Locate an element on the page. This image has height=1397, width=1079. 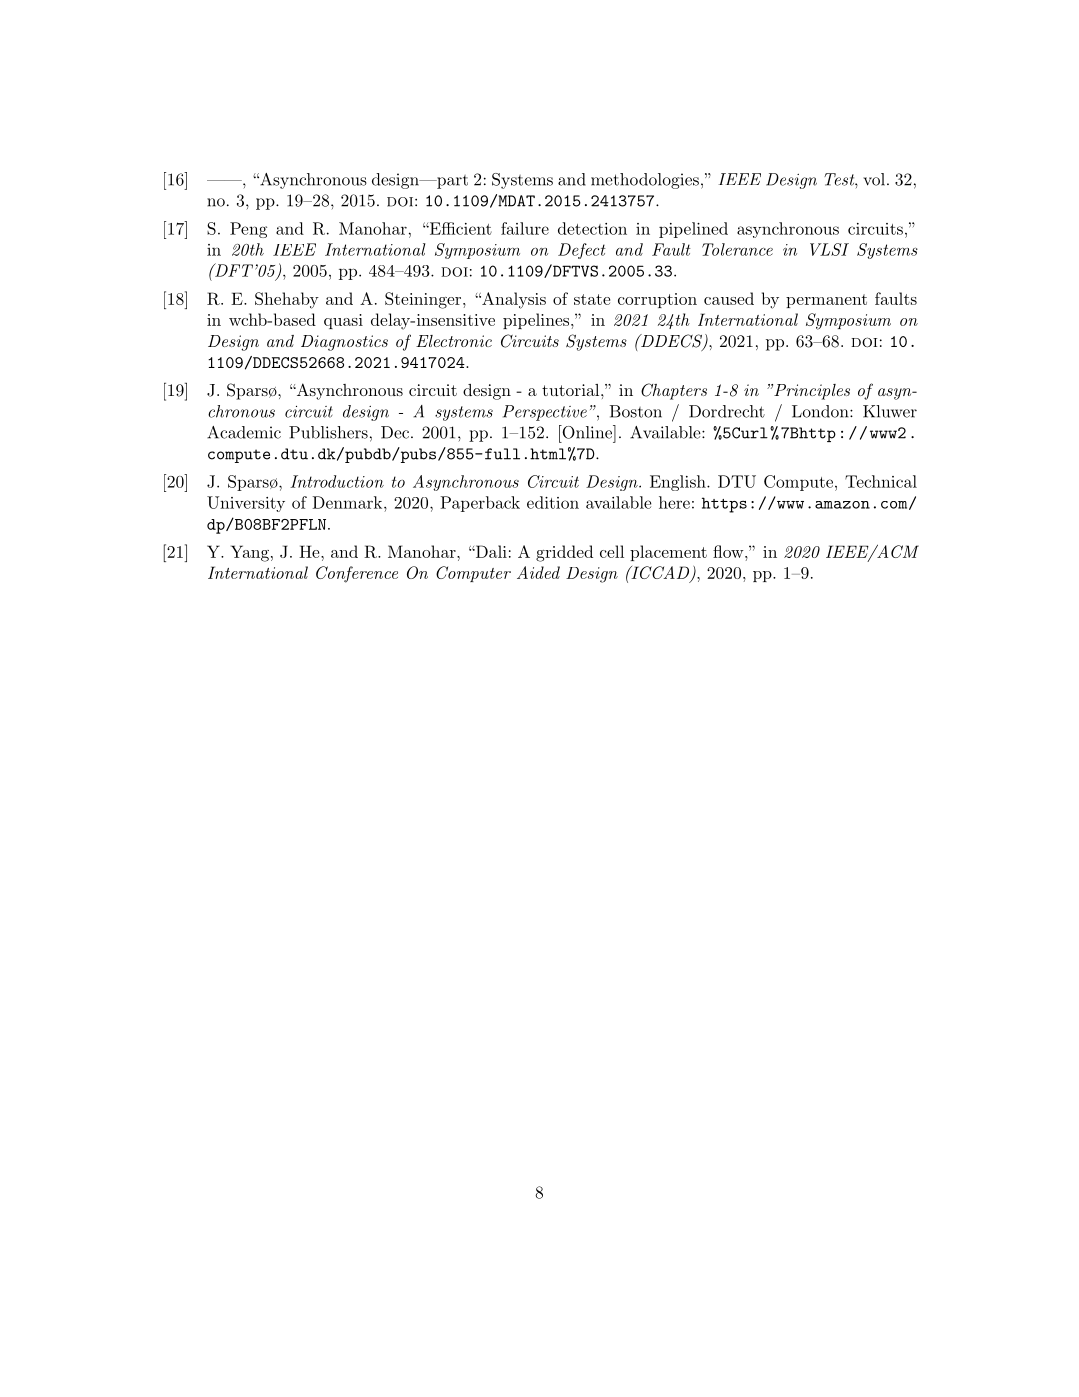
Technical is located at coordinates (881, 481).
